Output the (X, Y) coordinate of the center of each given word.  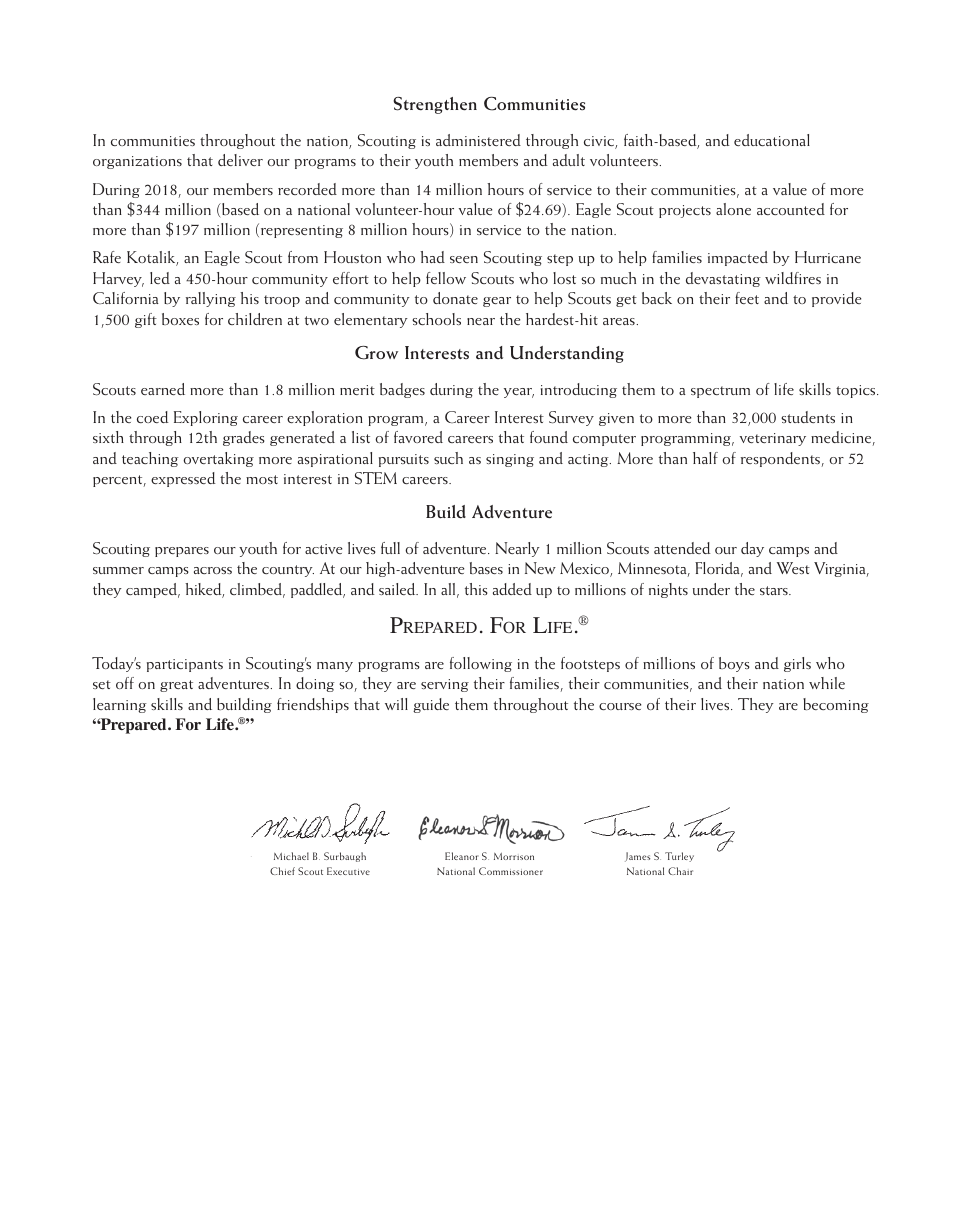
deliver (240, 160)
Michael (291, 856)
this (476, 589)
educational (772, 140)
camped (153, 590)
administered (478, 140)
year (519, 393)
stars (775, 590)
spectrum (720, 392)
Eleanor (462, 856)
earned (163, 389)
